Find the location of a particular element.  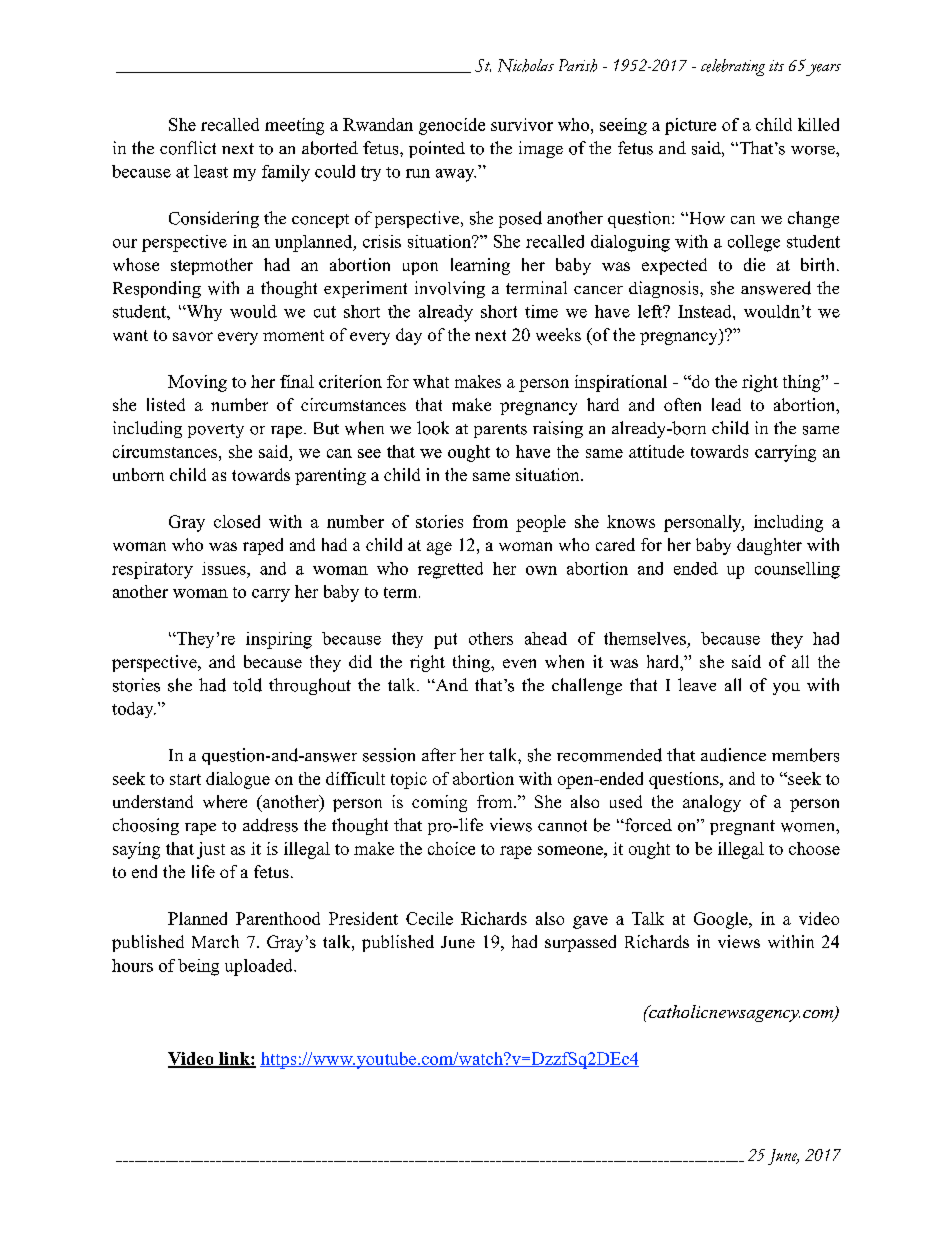

Google is located at coordinates (722, 920).
